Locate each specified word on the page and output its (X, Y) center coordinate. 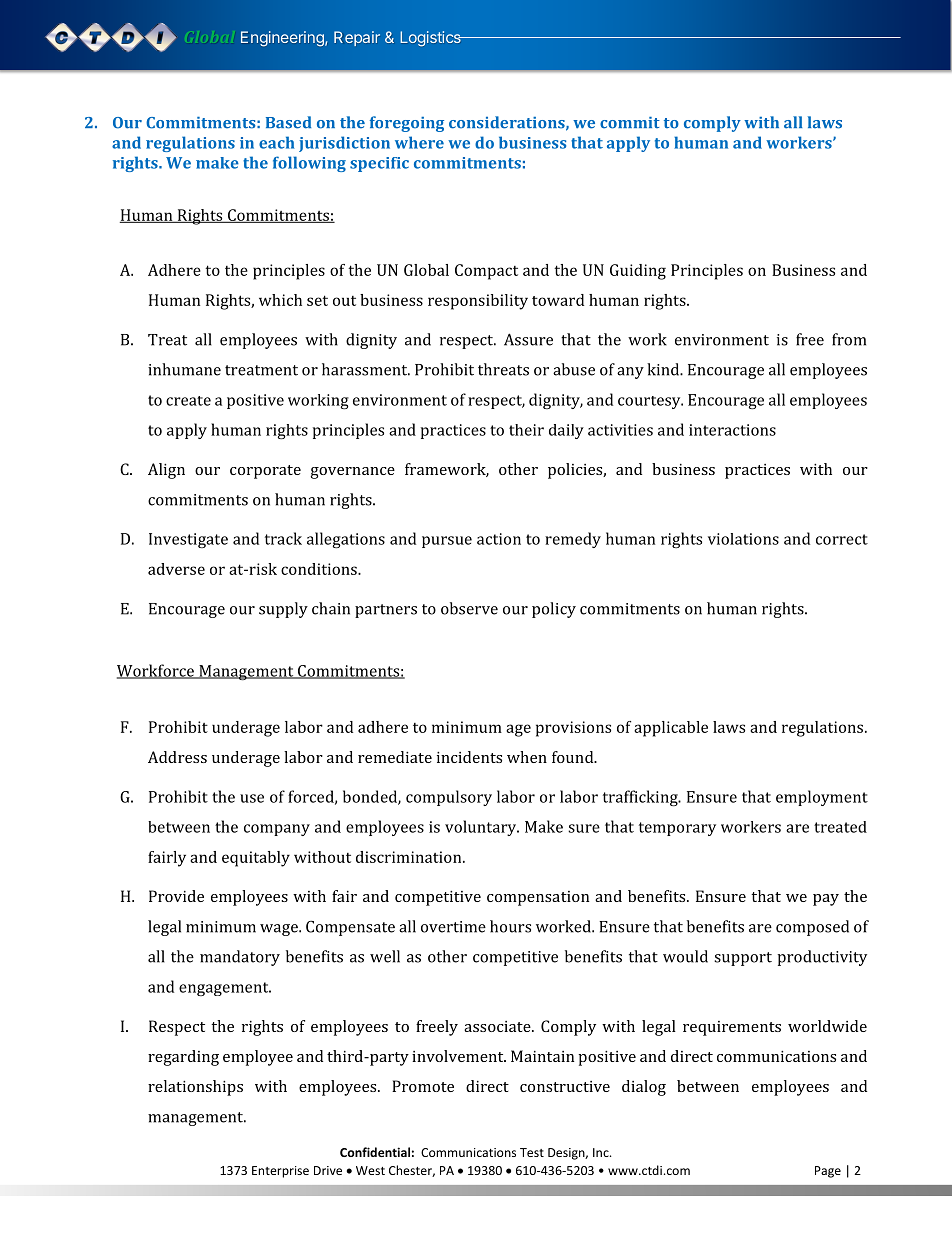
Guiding (638, 272)
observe (469, 608)
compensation (538, 898)
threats (503, 369)
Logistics (431, 38)
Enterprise (280, 1172)
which (280, 300)
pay (826, 900)
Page (828, 1172)
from (849, 339)
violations (743, 539)
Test (532, 1152)
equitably (256, 859)
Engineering (283, 39)
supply (283, 610)
